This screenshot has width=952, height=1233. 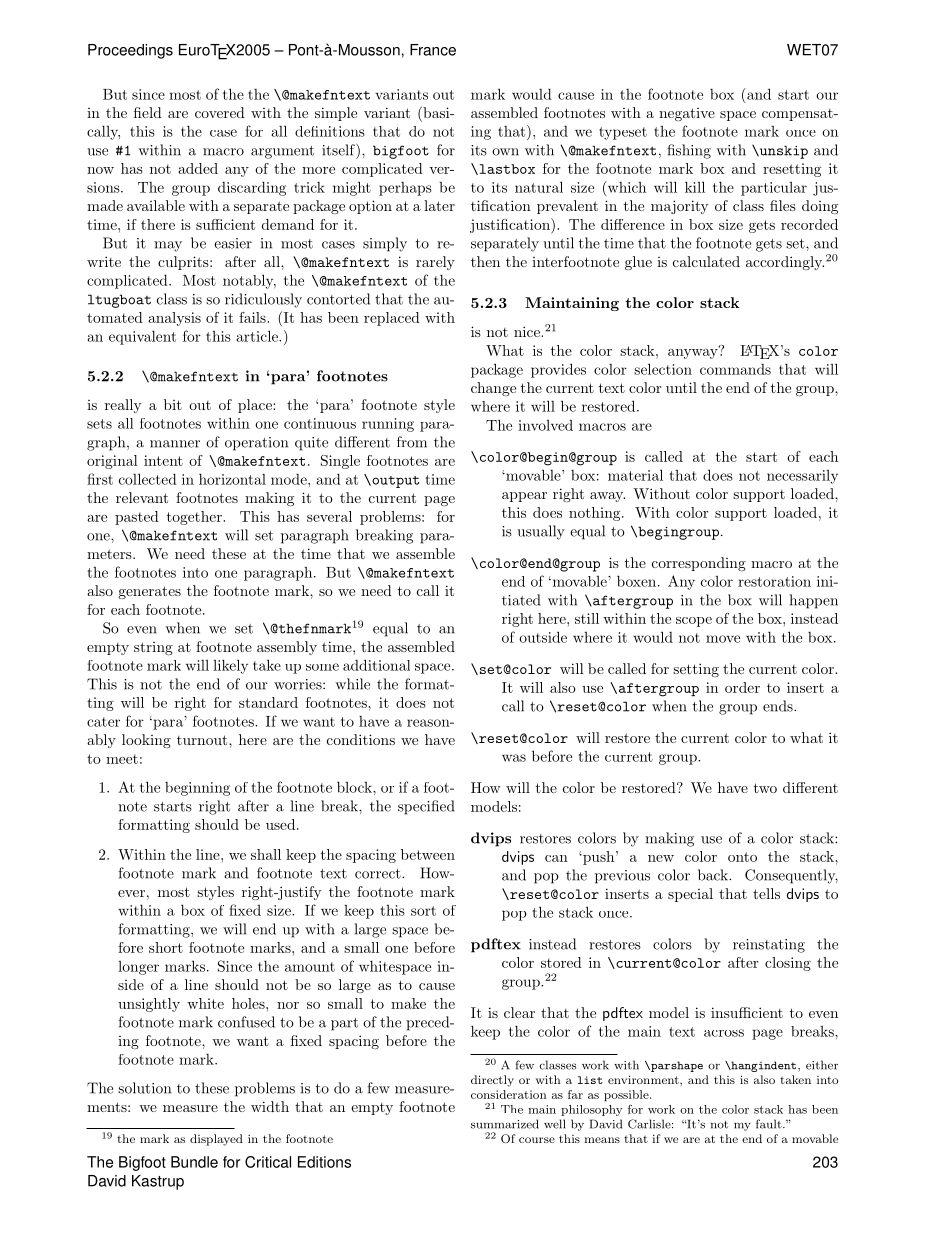 What do you see at coordinates (203, 740) in the screenshot?
I see `turnout` at bounding box center [203, 740].
